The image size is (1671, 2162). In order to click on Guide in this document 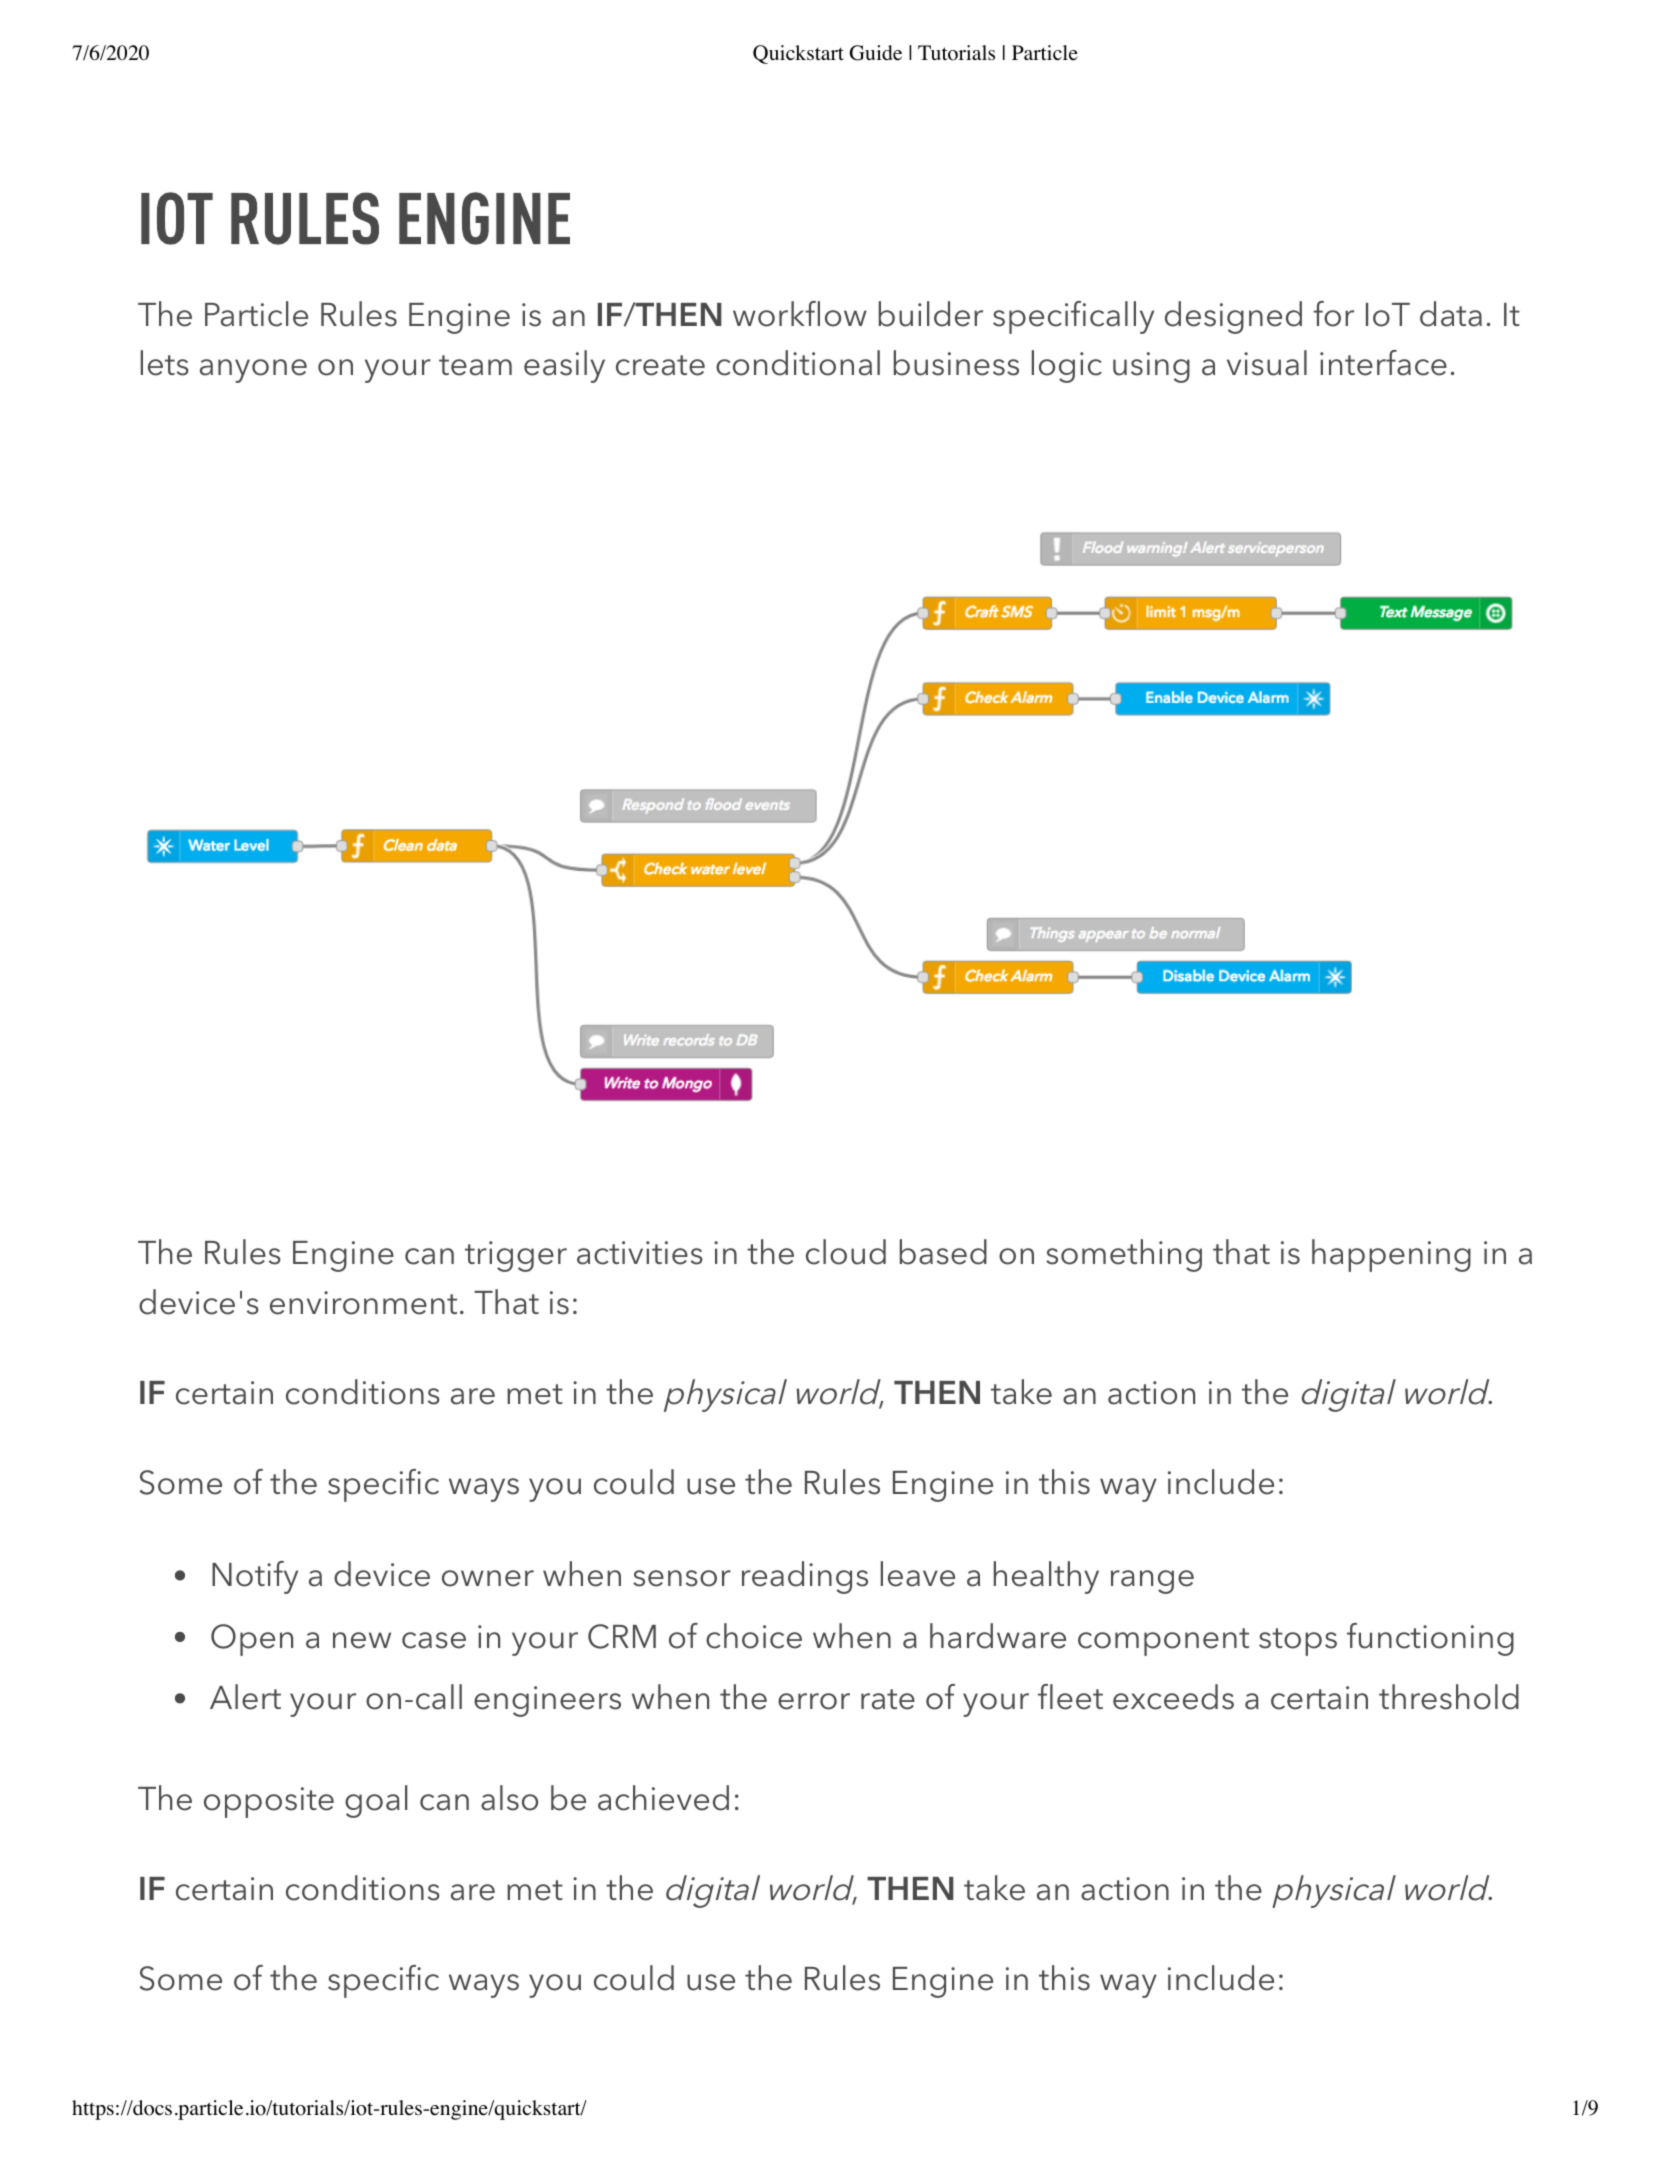, I will do `click(876, 53)`.
